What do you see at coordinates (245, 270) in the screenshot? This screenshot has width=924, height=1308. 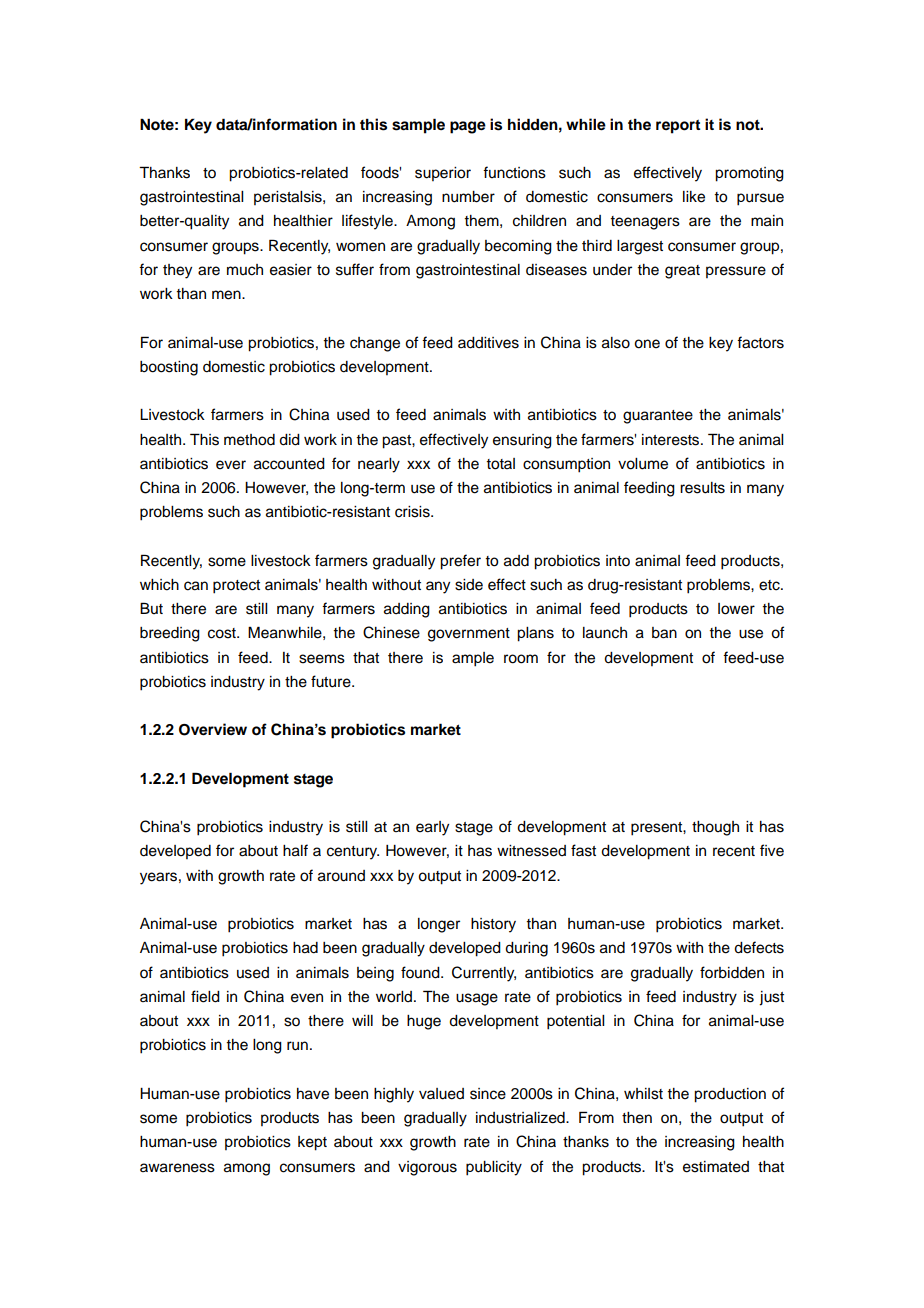 I see `much` at bounding box center [245, 270].
